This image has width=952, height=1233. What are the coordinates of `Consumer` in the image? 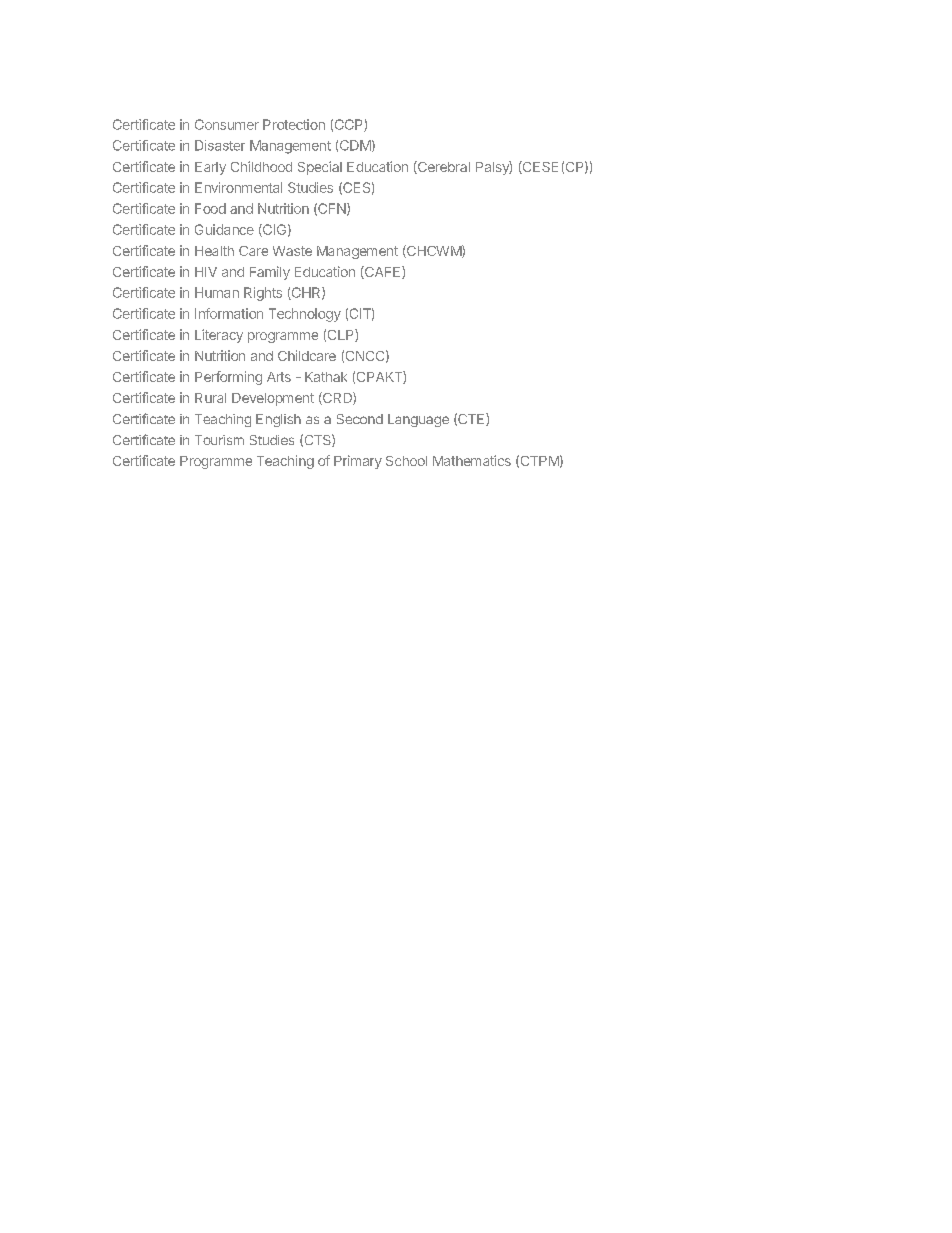 It's located at (227, 124).
